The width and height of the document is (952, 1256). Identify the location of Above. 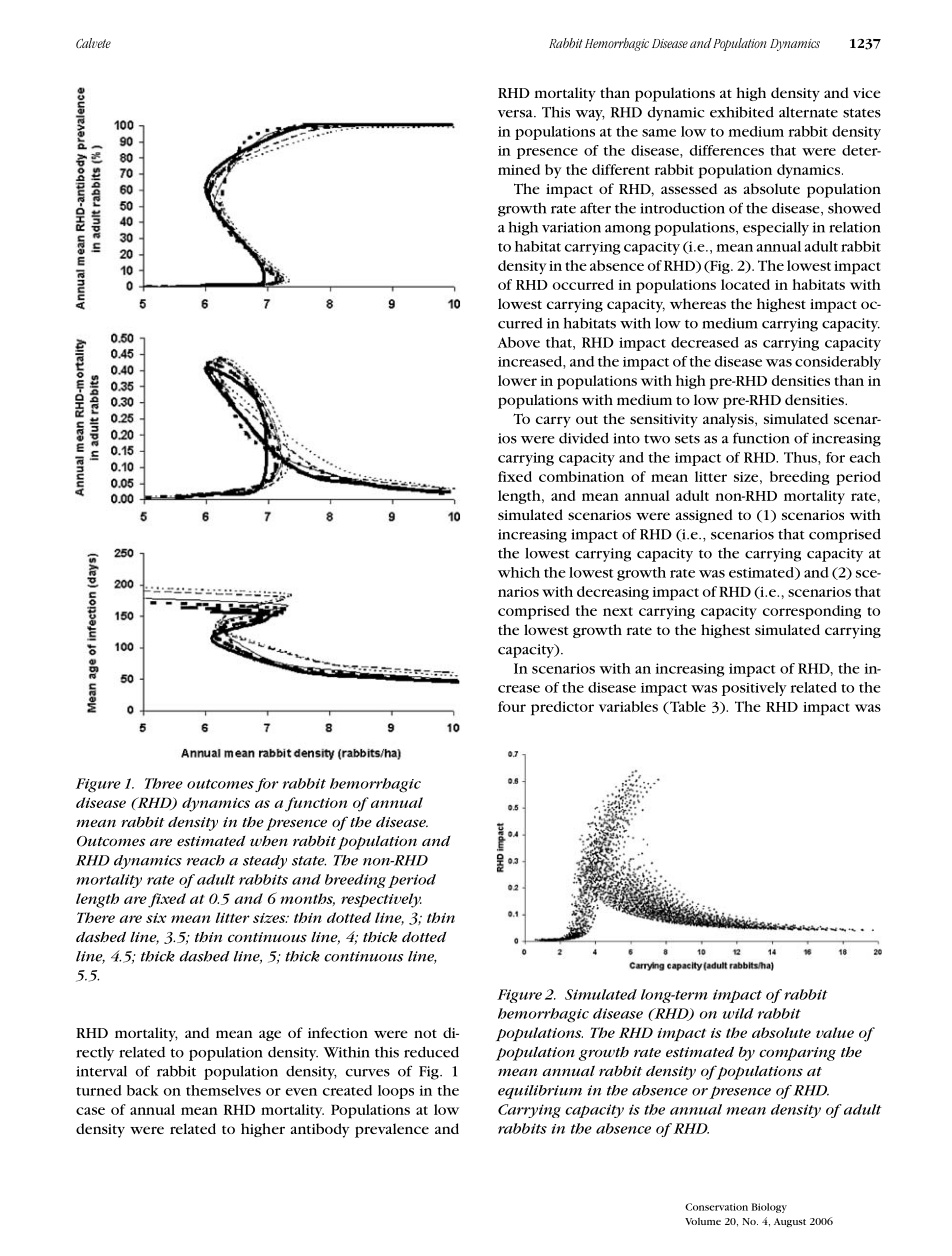
(518, 342).
